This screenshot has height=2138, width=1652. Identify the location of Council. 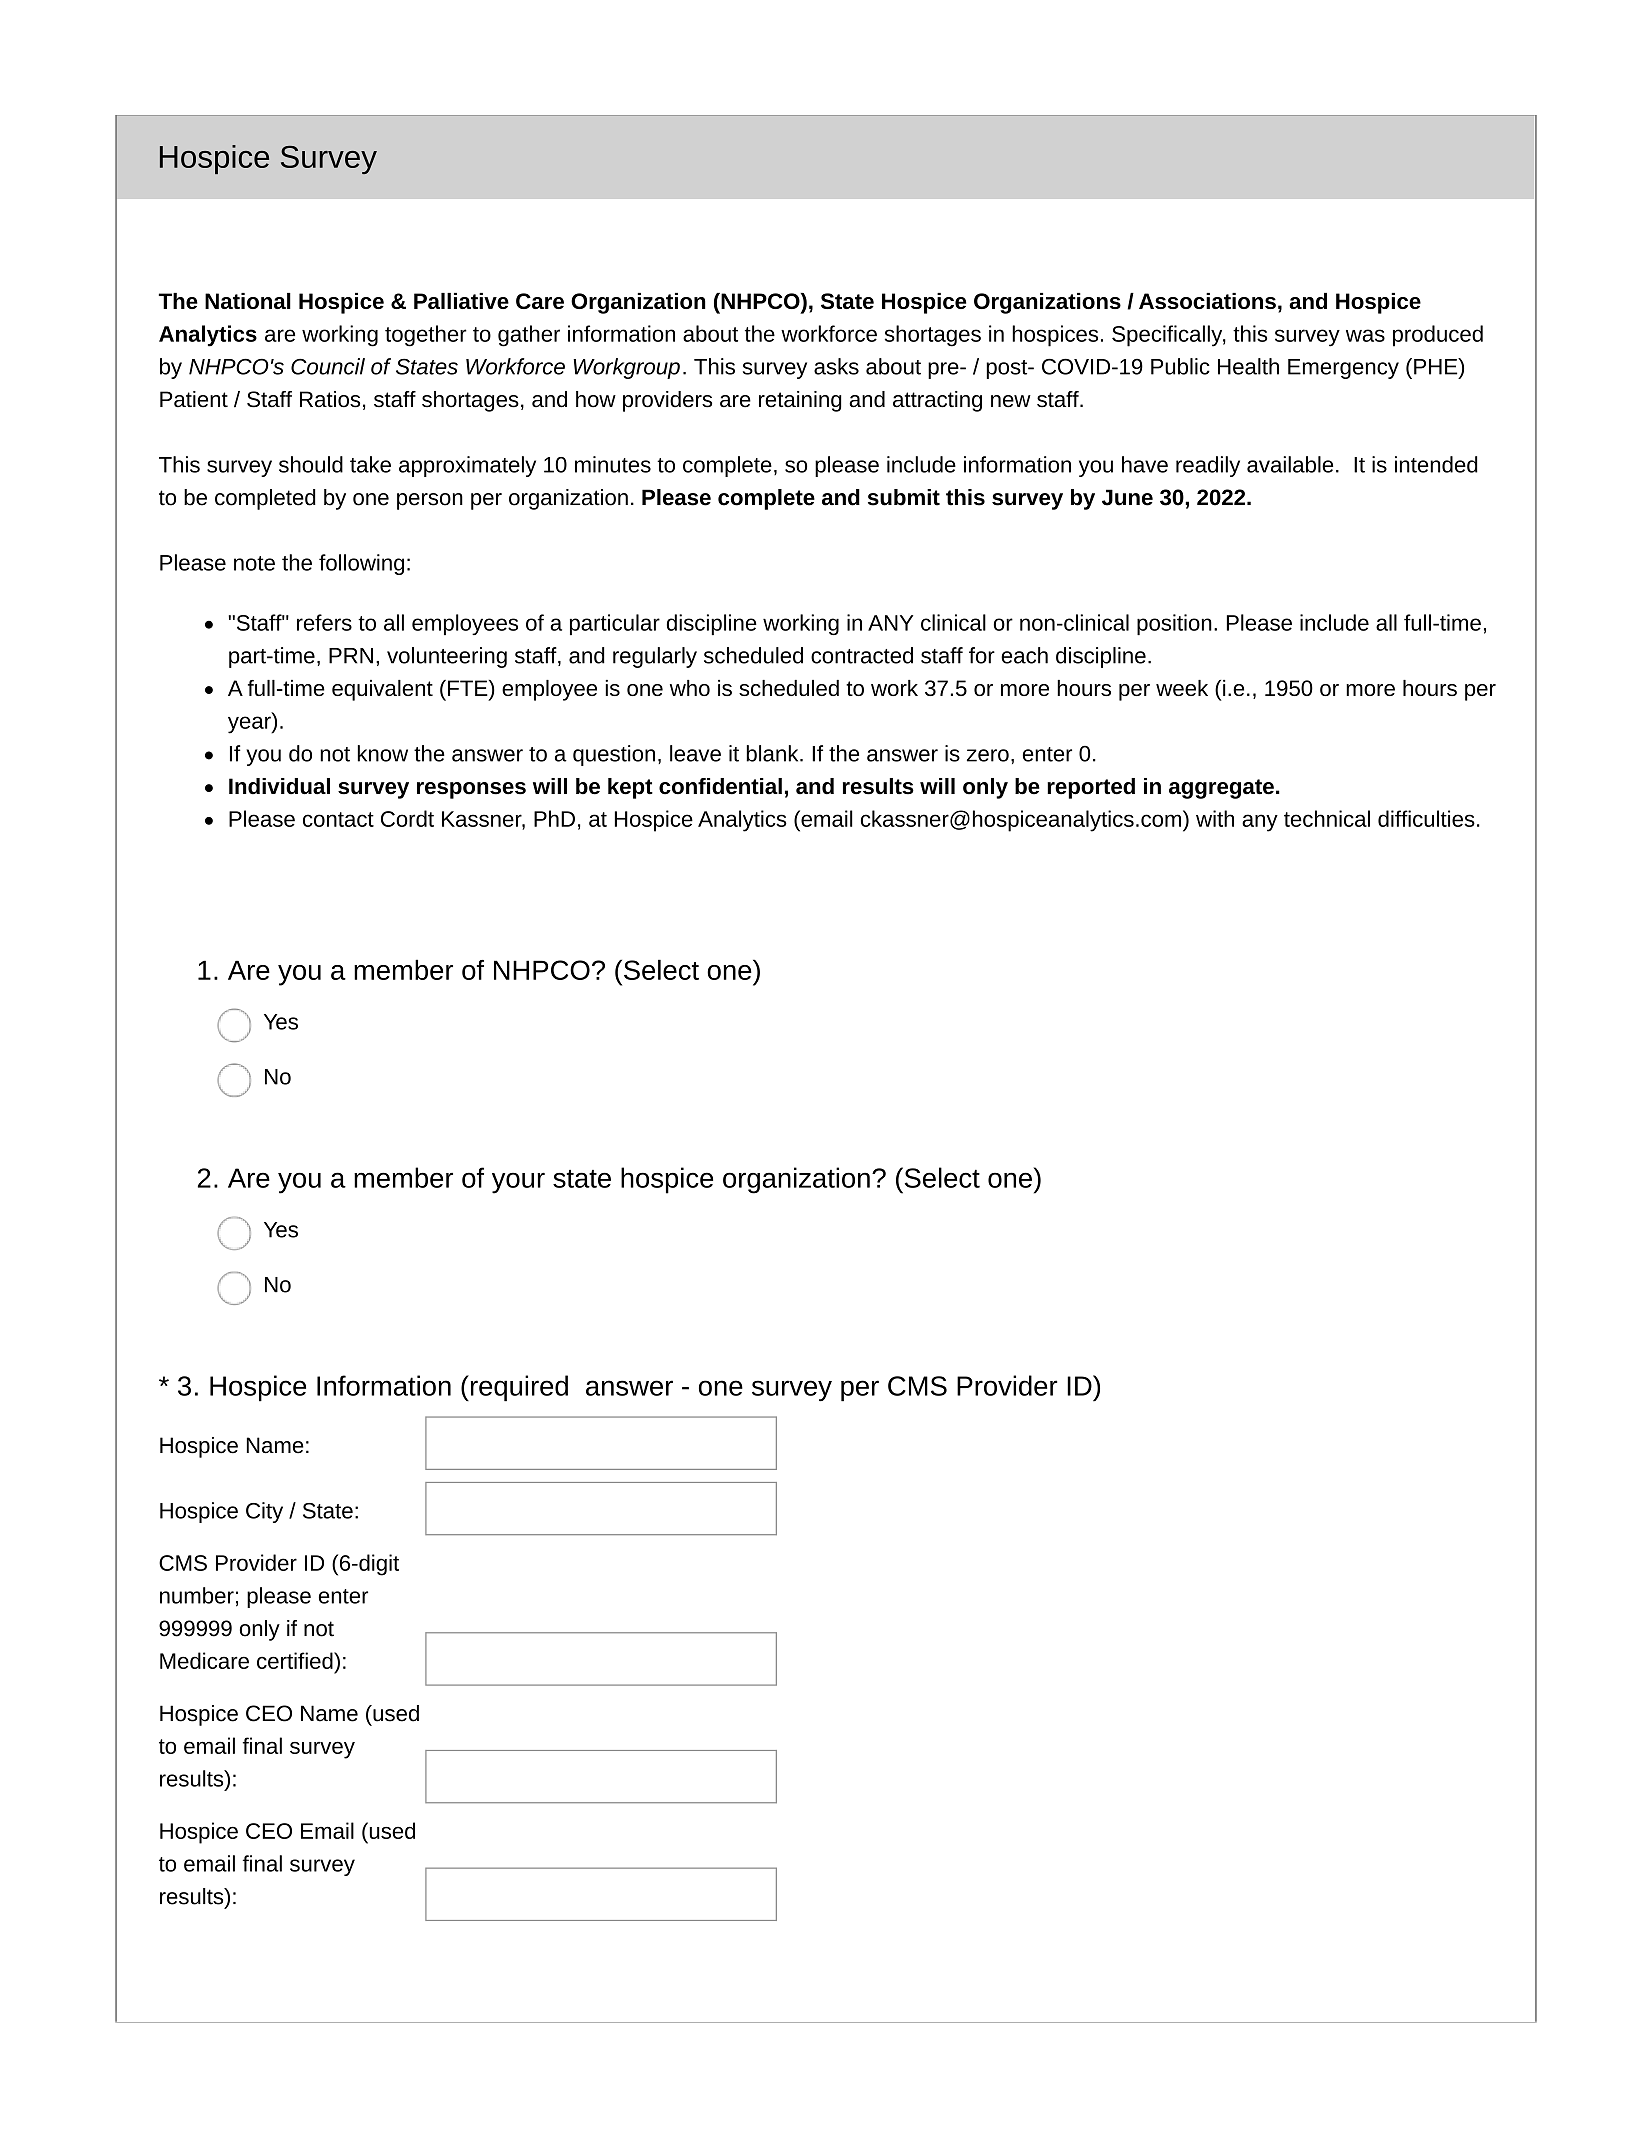
(328, 366).
